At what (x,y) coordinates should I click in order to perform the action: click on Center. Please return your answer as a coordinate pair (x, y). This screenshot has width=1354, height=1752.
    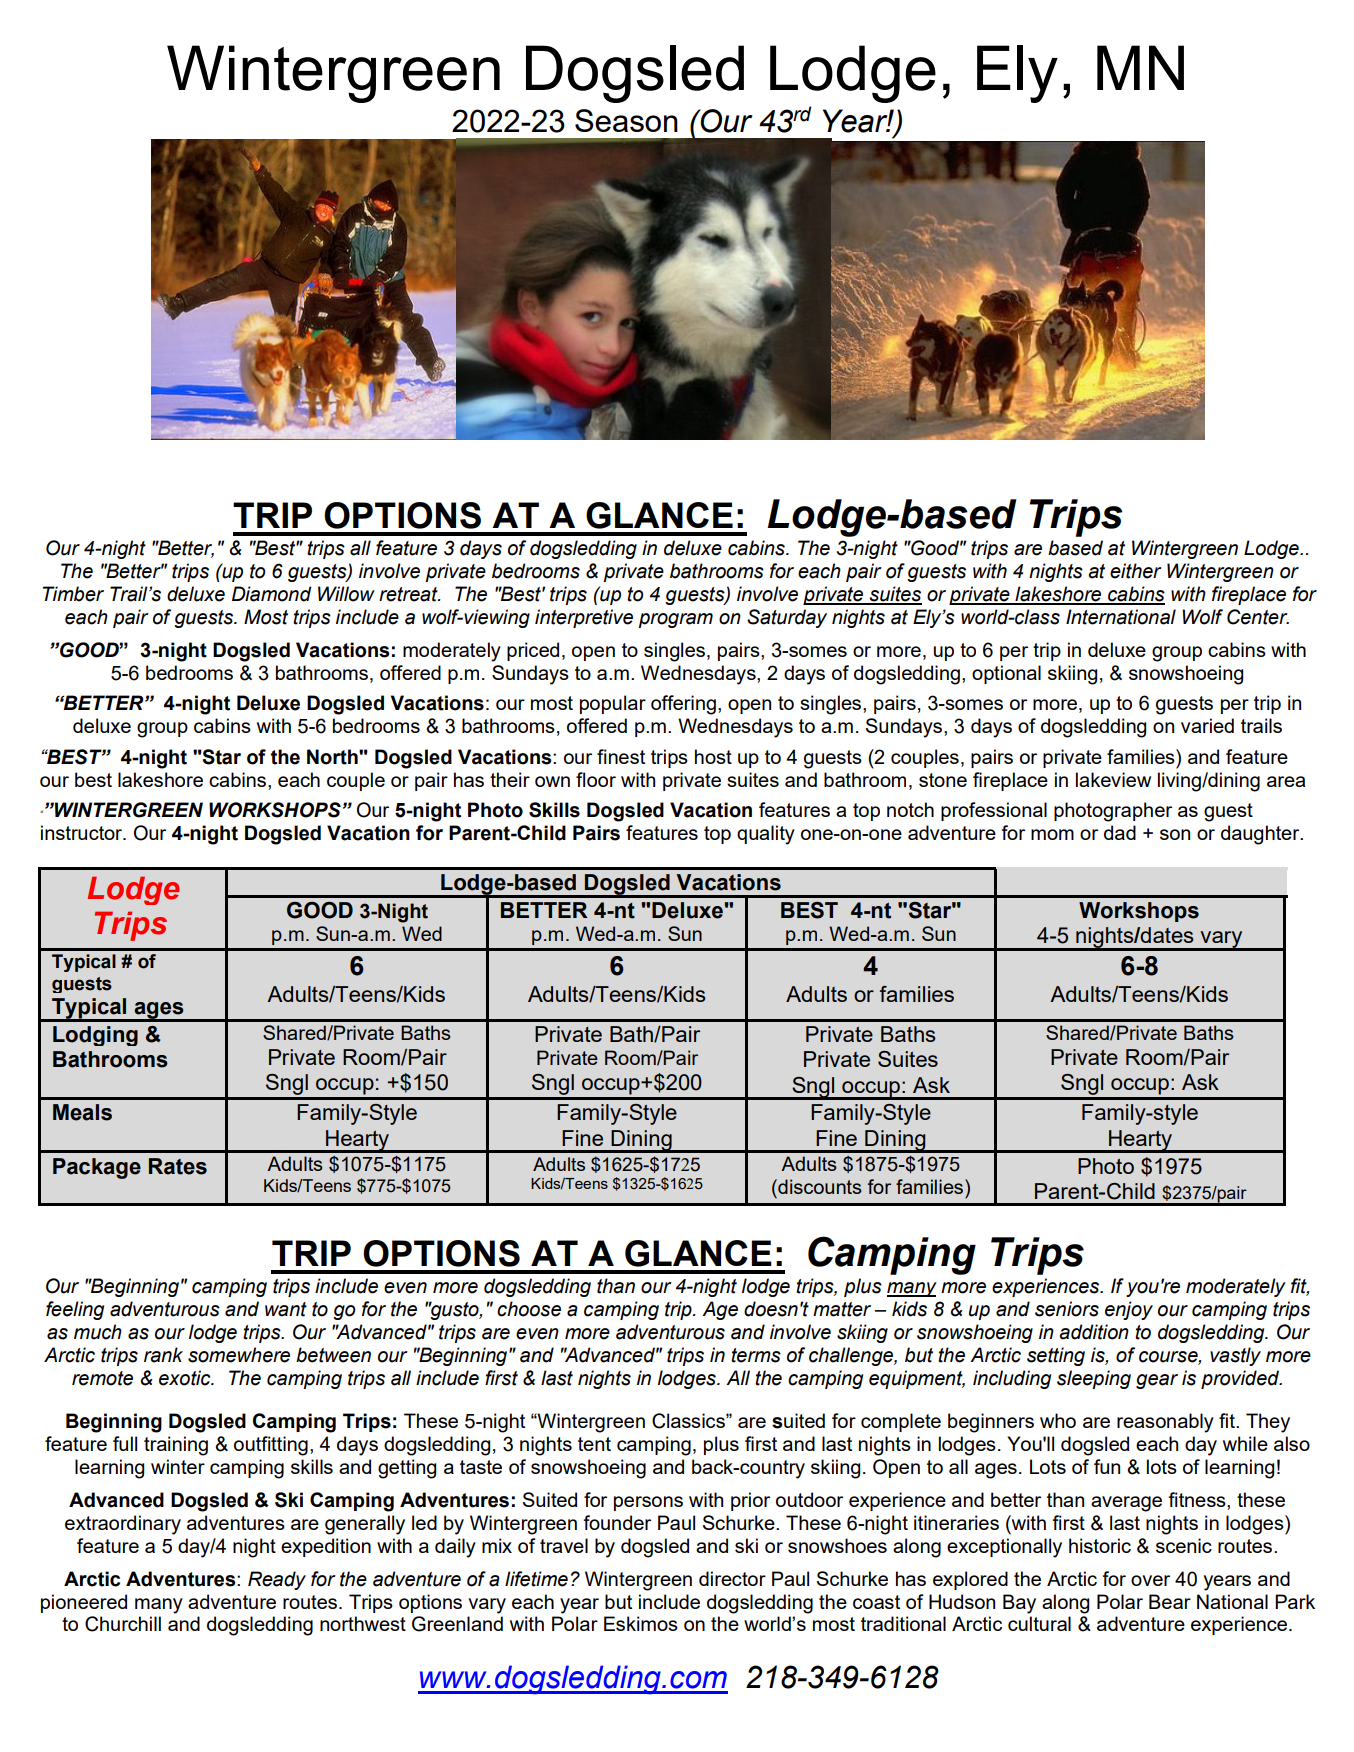
    Looking at the image, I should click on (1258, 617).
